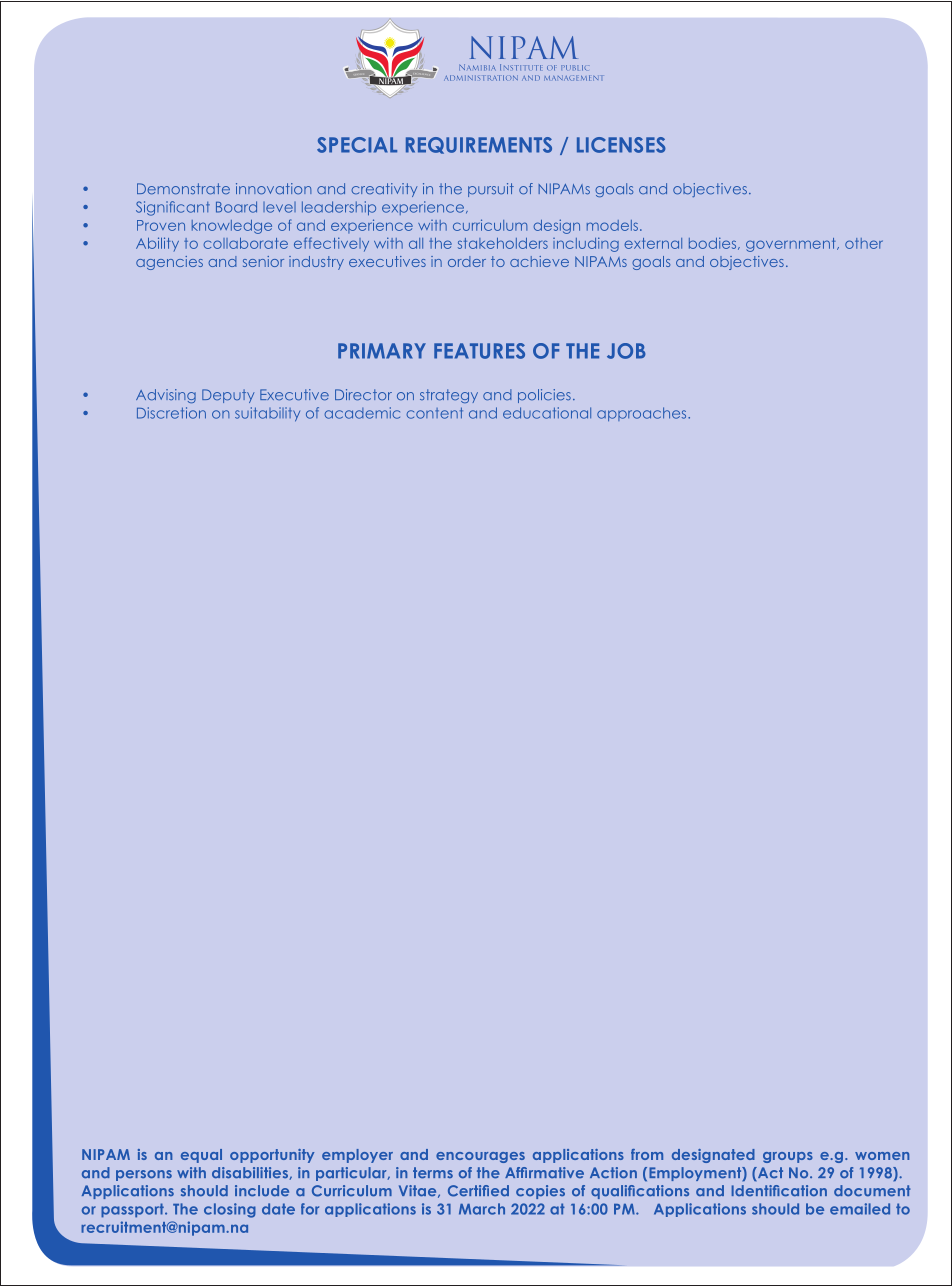 The image size is (952, 1287). I want to click on policies, so click(544, 396).
